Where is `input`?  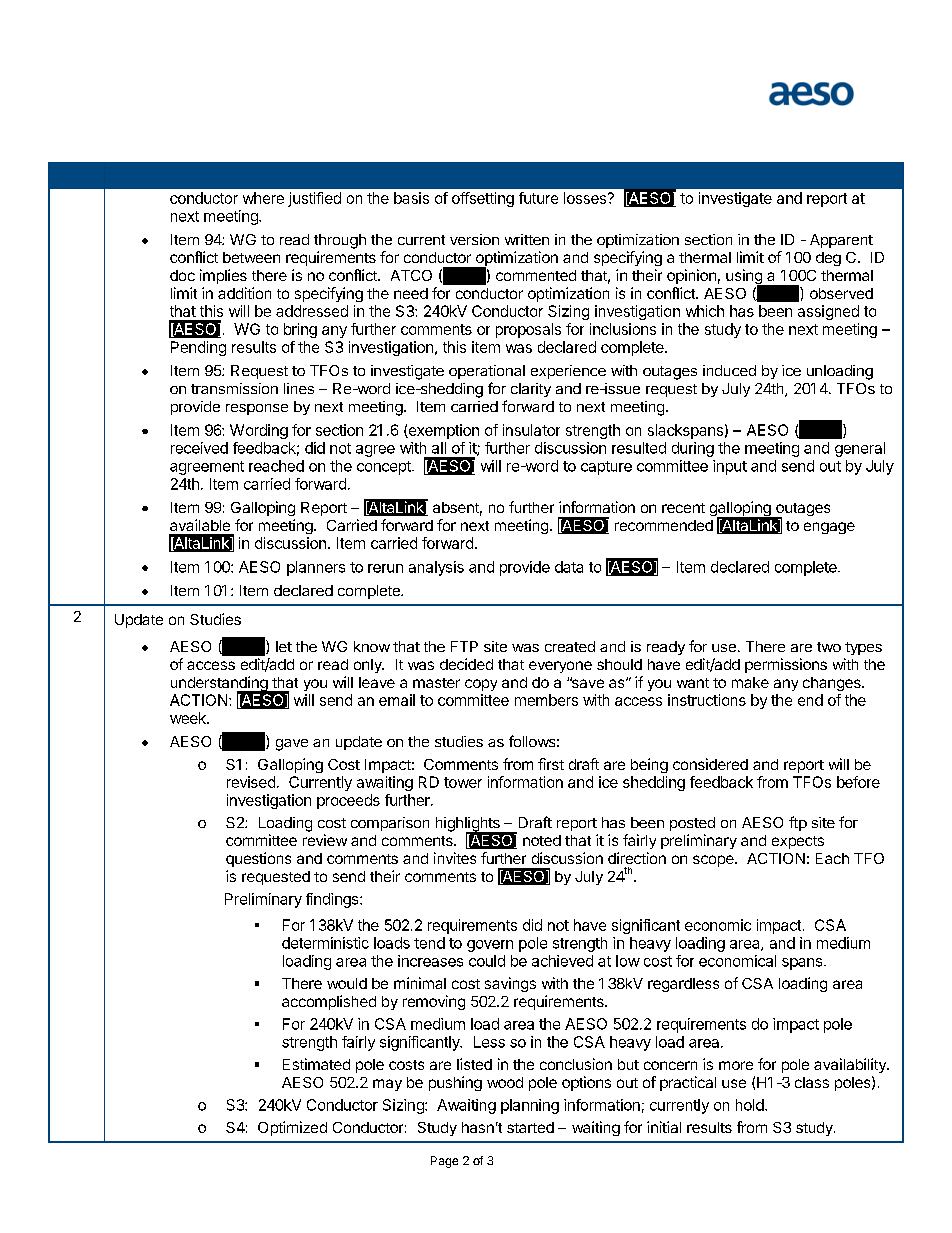
input is located at coordinates (730, 467).
